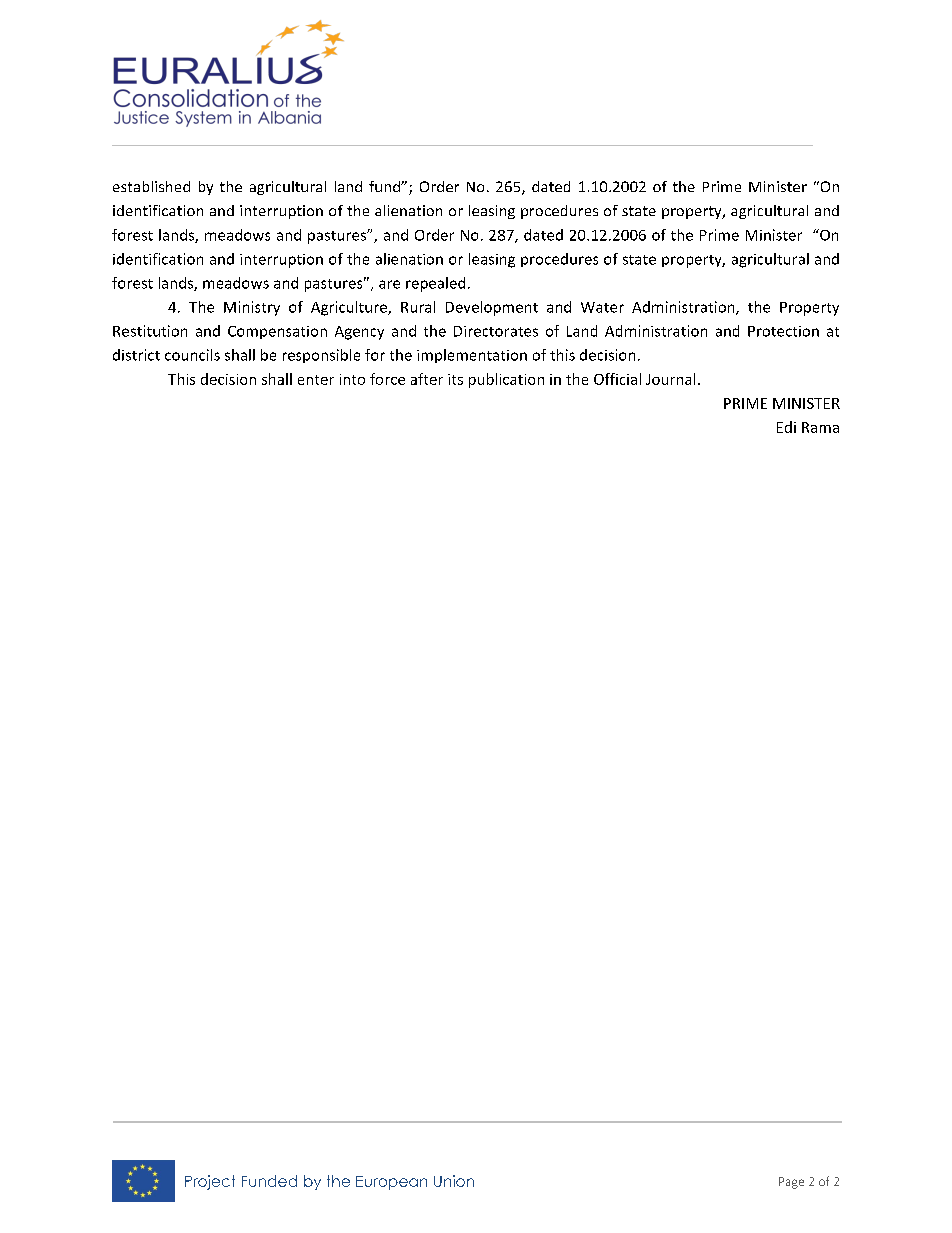 The image size is (952, 1233). What do you see at coordinates (427, 379) in the screenshot?
I see `after` at bounding box center [427, 379].
